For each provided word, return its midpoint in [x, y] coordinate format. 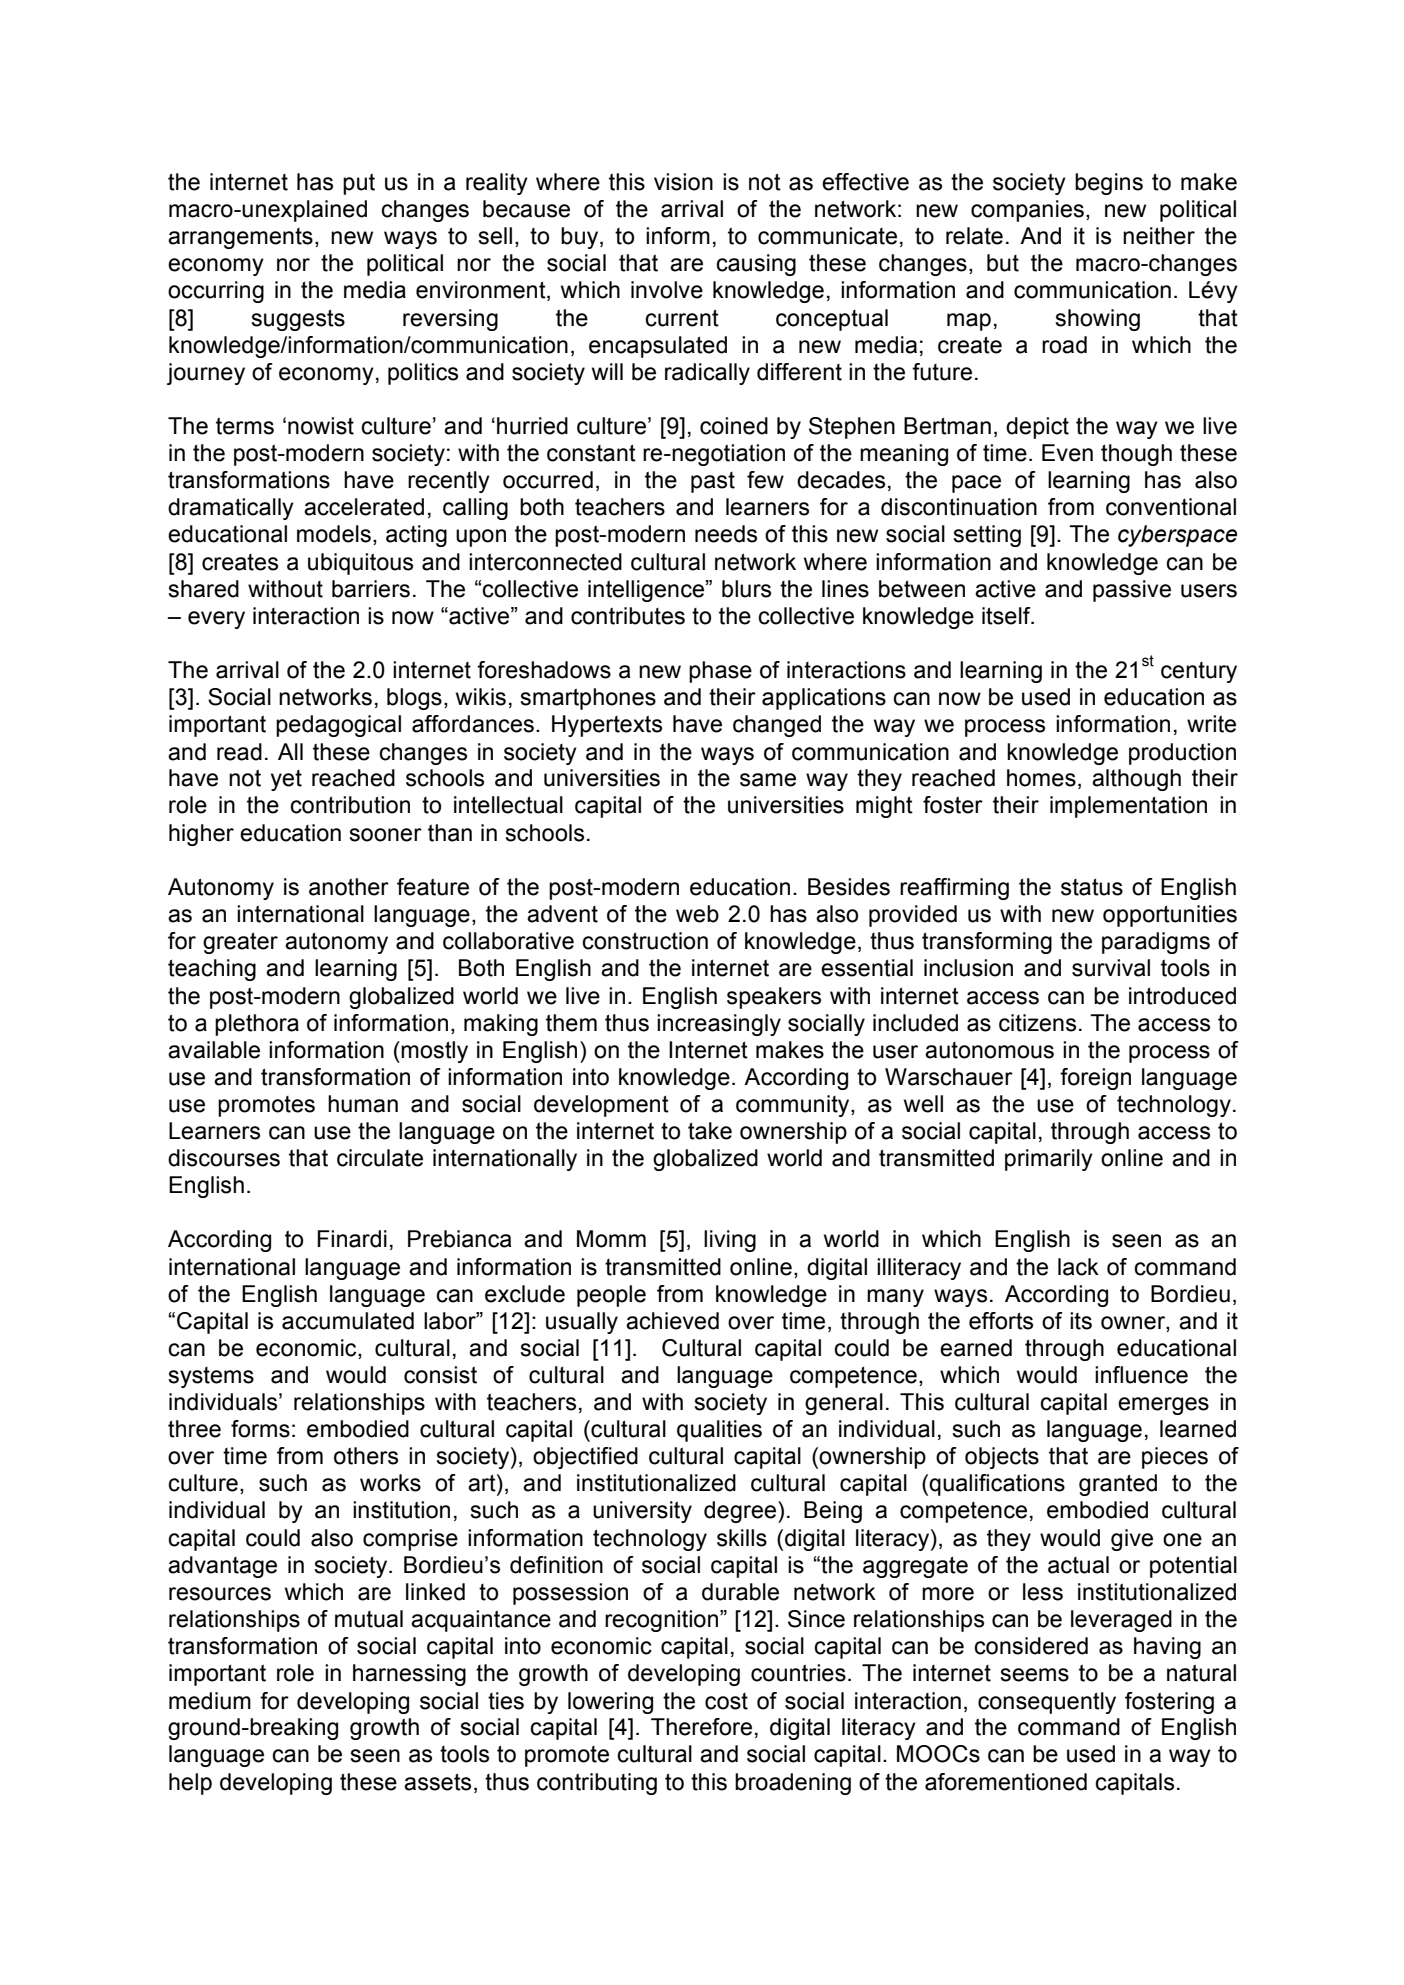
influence [1141, 1375]
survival [1111, 968]
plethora [257, 1025]
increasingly [719, 1025]
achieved [672, 1321]
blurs [746, 589]
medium [210, 1701]
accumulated [348, 1321]
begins [1109, 184]
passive [1132, 591]
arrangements [240, 238]
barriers [371, 589]
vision [683, 182]
